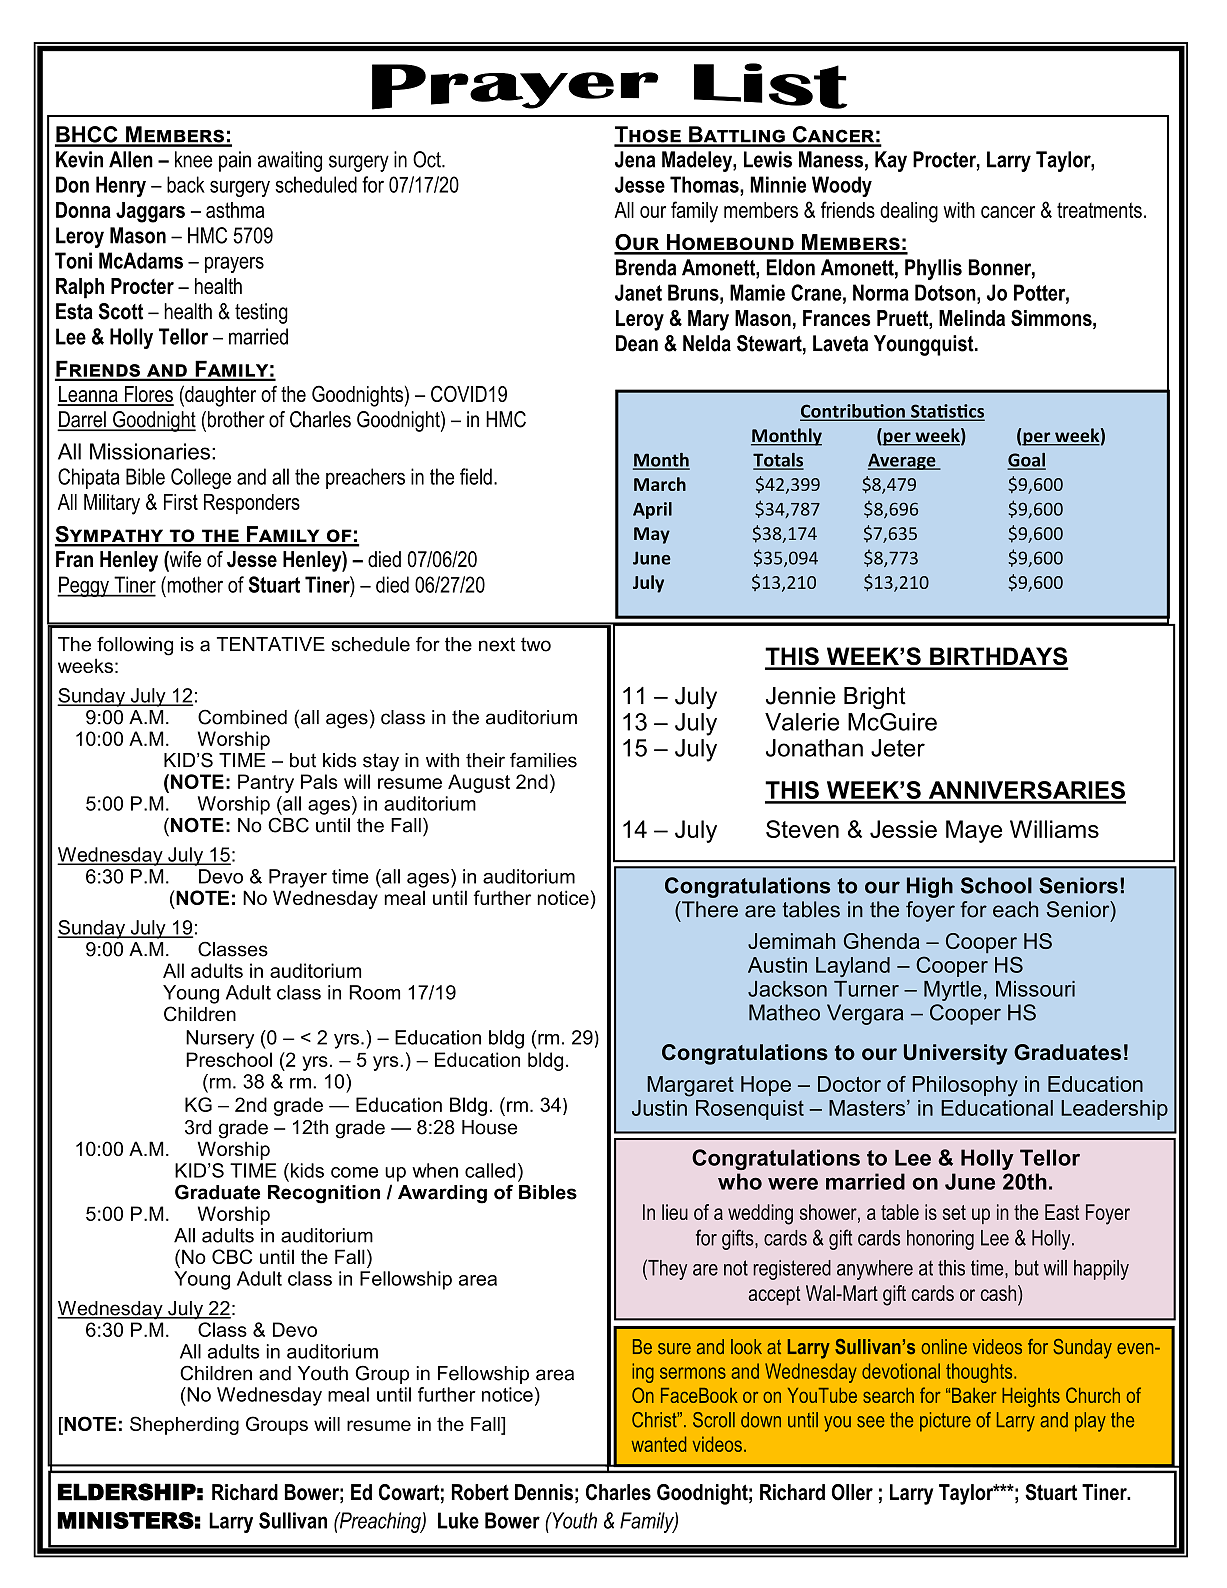  Describe the element at coordinates (974, 831) in the page. I see `Maye` at that location.
